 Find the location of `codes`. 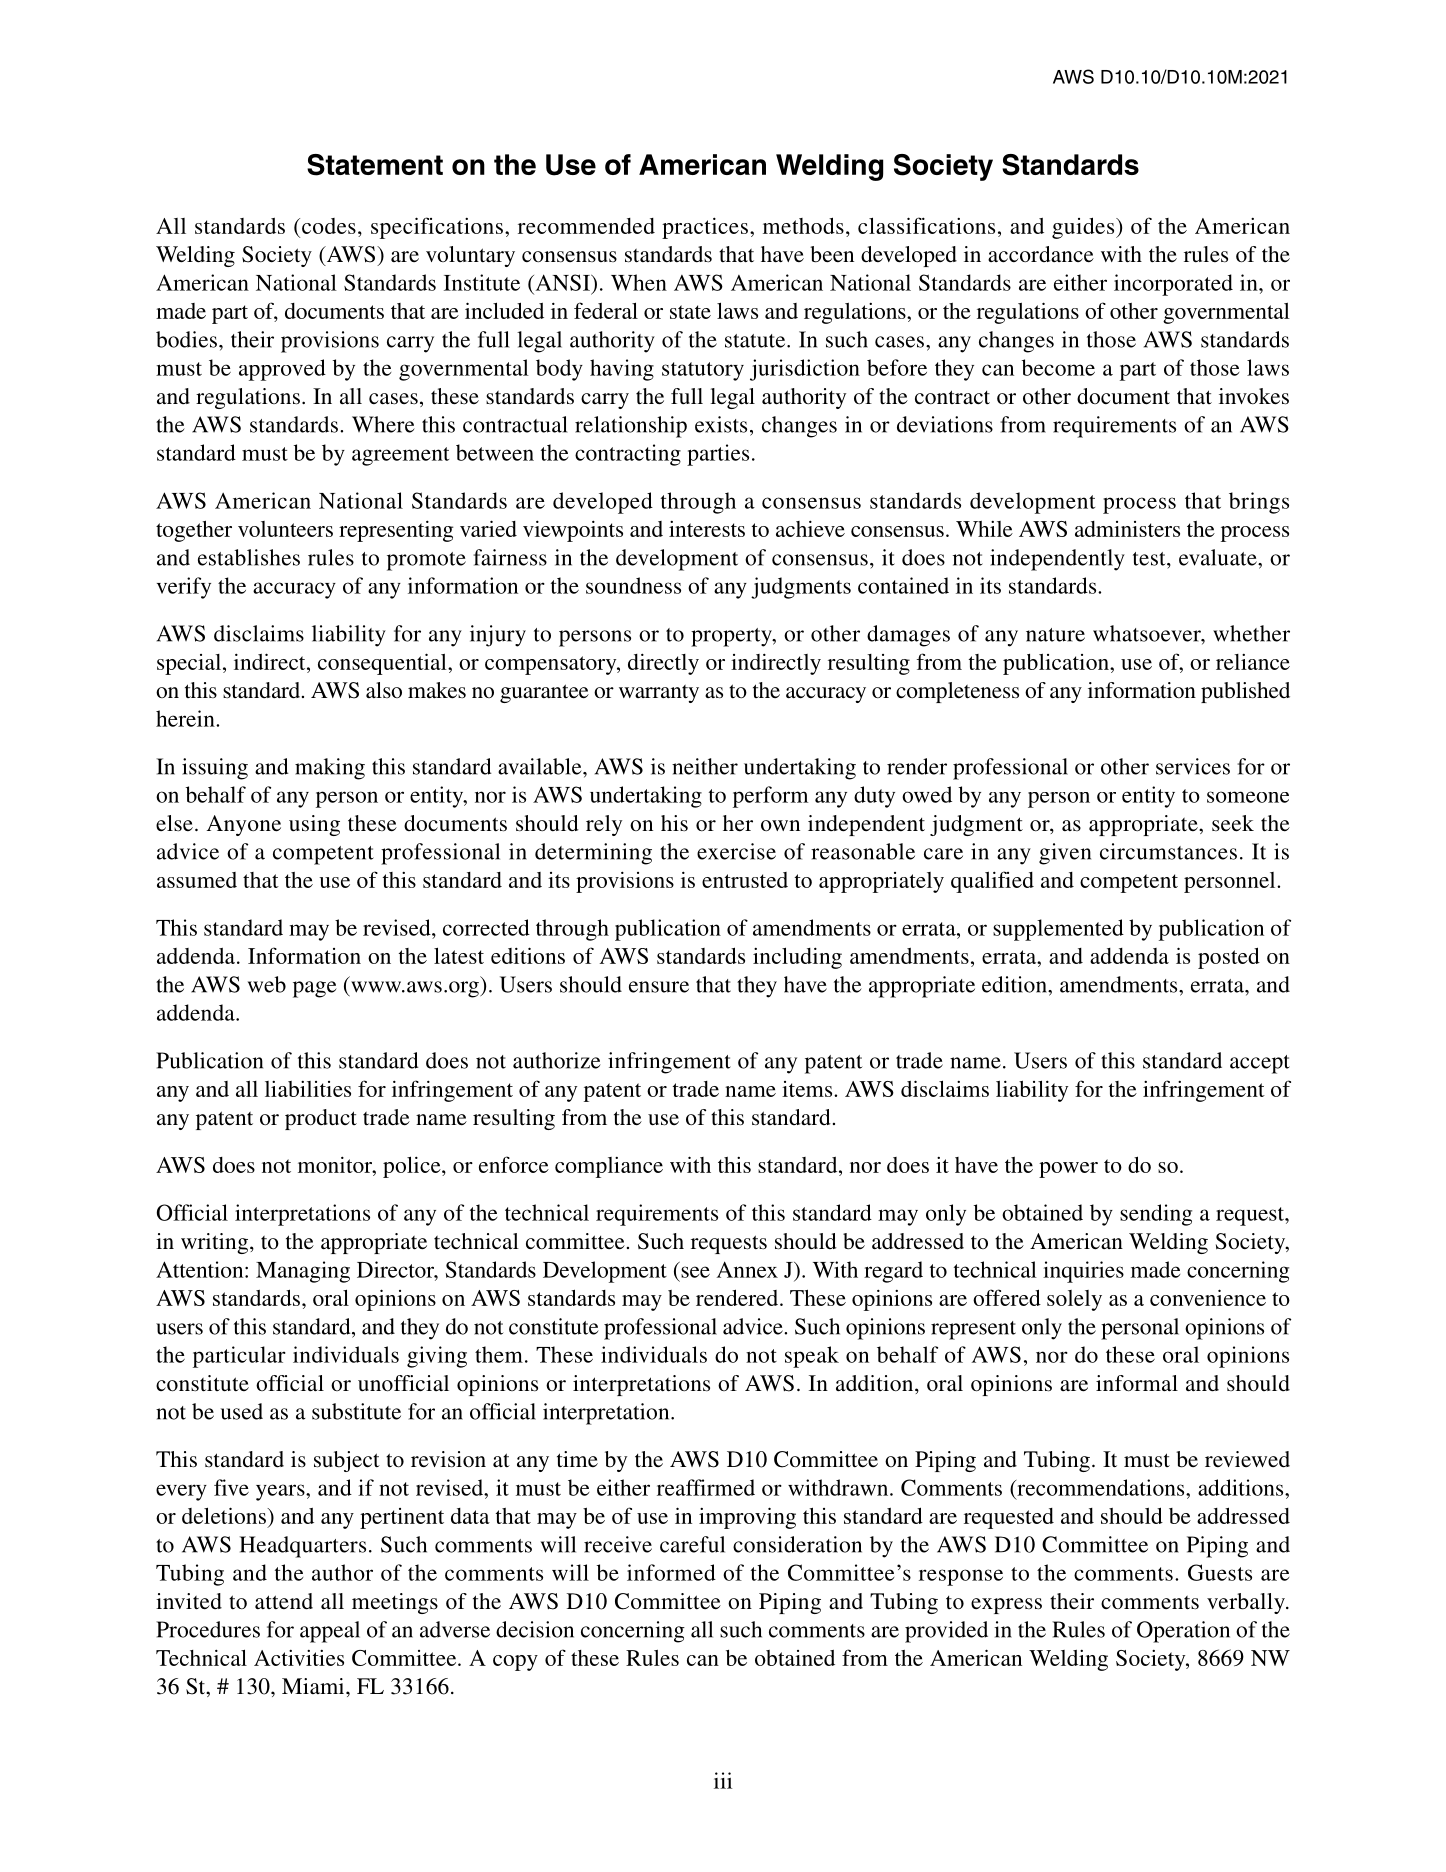

codes is located at coordinates (329, 226).
